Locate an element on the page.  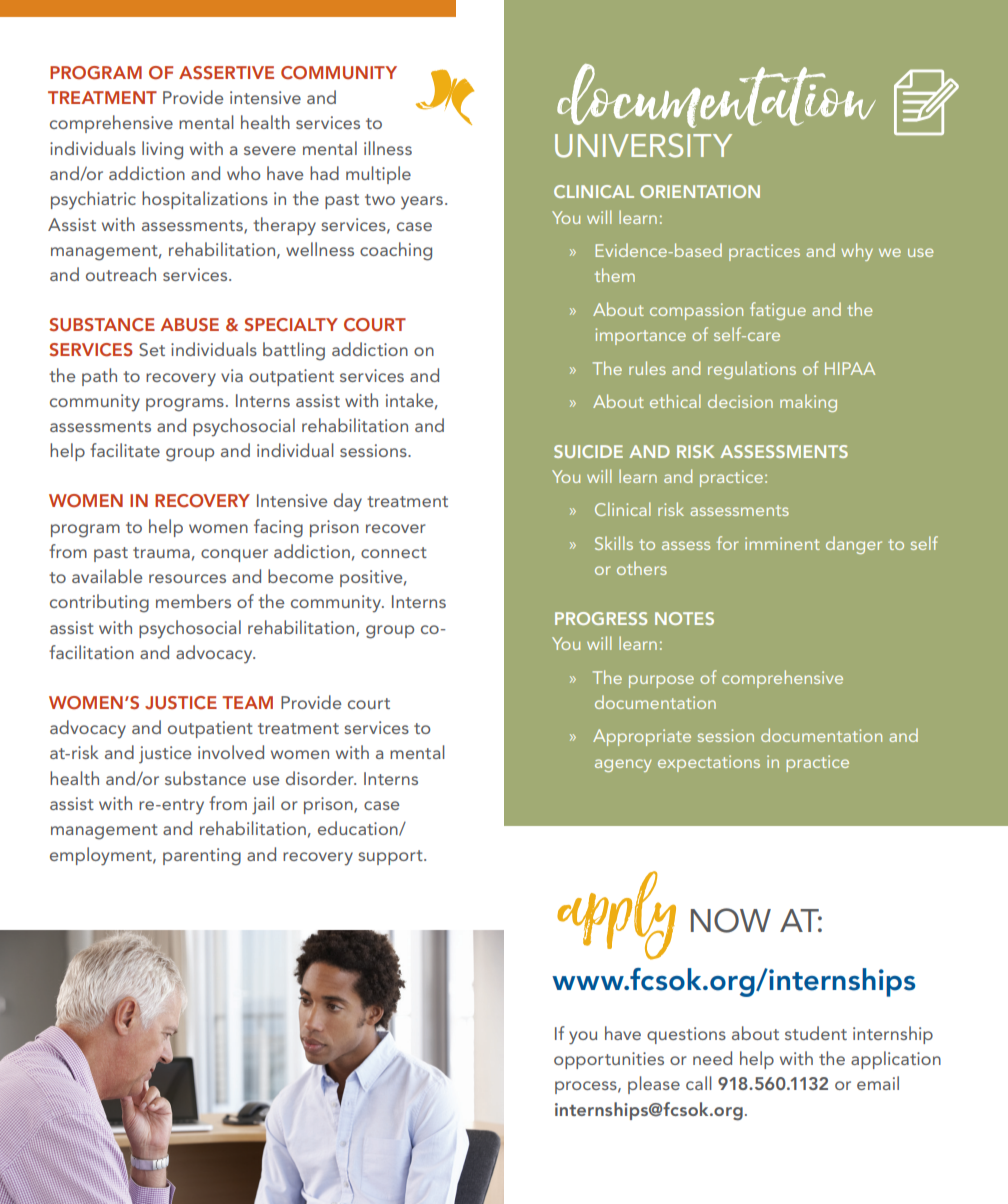
ASSERTIVE is located at coordinates (226, 73).
